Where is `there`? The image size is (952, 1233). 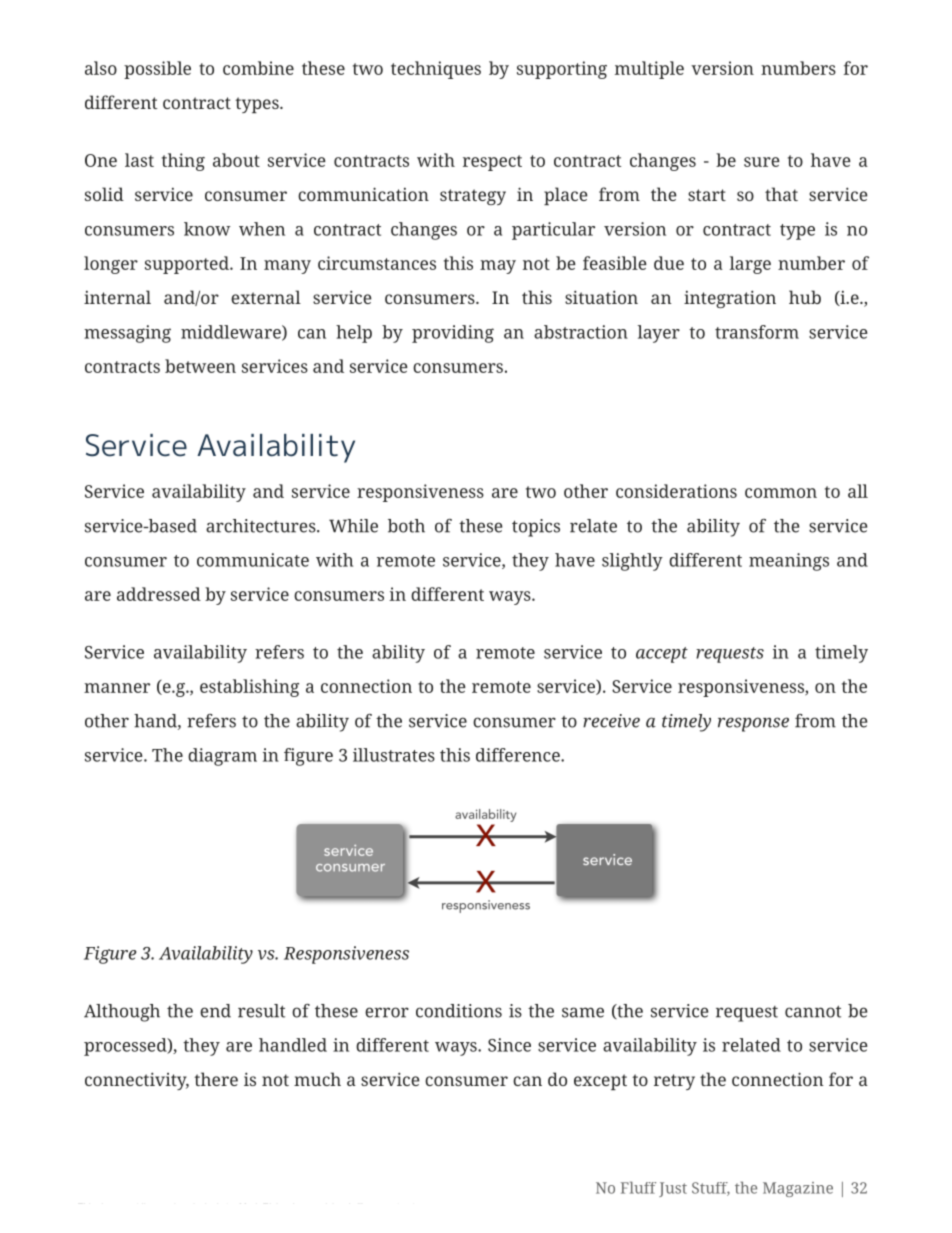
there is located at coordinates (216, 1079).
